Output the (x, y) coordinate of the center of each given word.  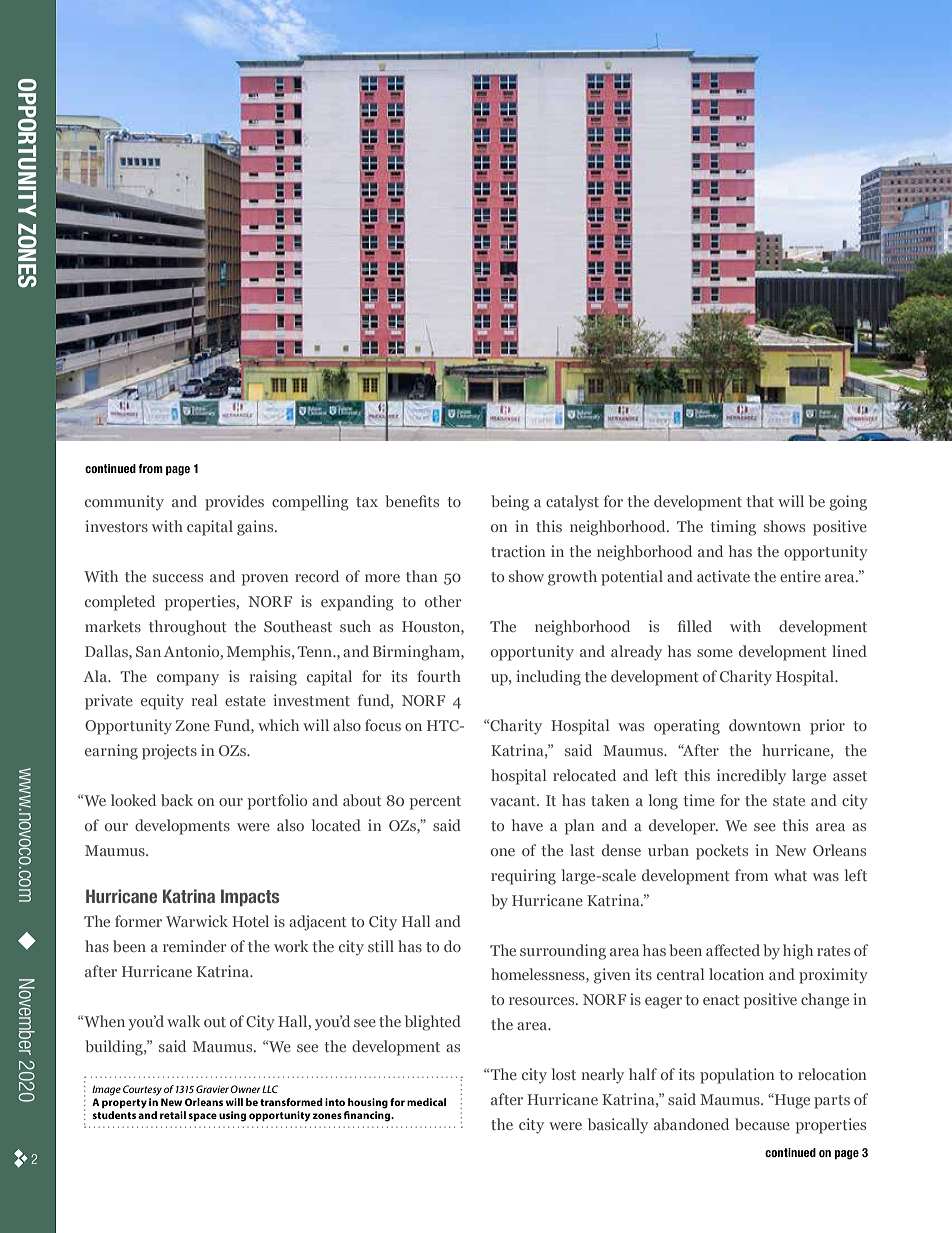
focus (383, 725)
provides (234, 503)
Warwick (197, 921)
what (790, 875)
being (510, 503)
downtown (765, 725)
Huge (791, 1101)
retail (173, 1115)
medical (426, 1102)
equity (162, 702)
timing (733, 528)
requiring (523, 877)
